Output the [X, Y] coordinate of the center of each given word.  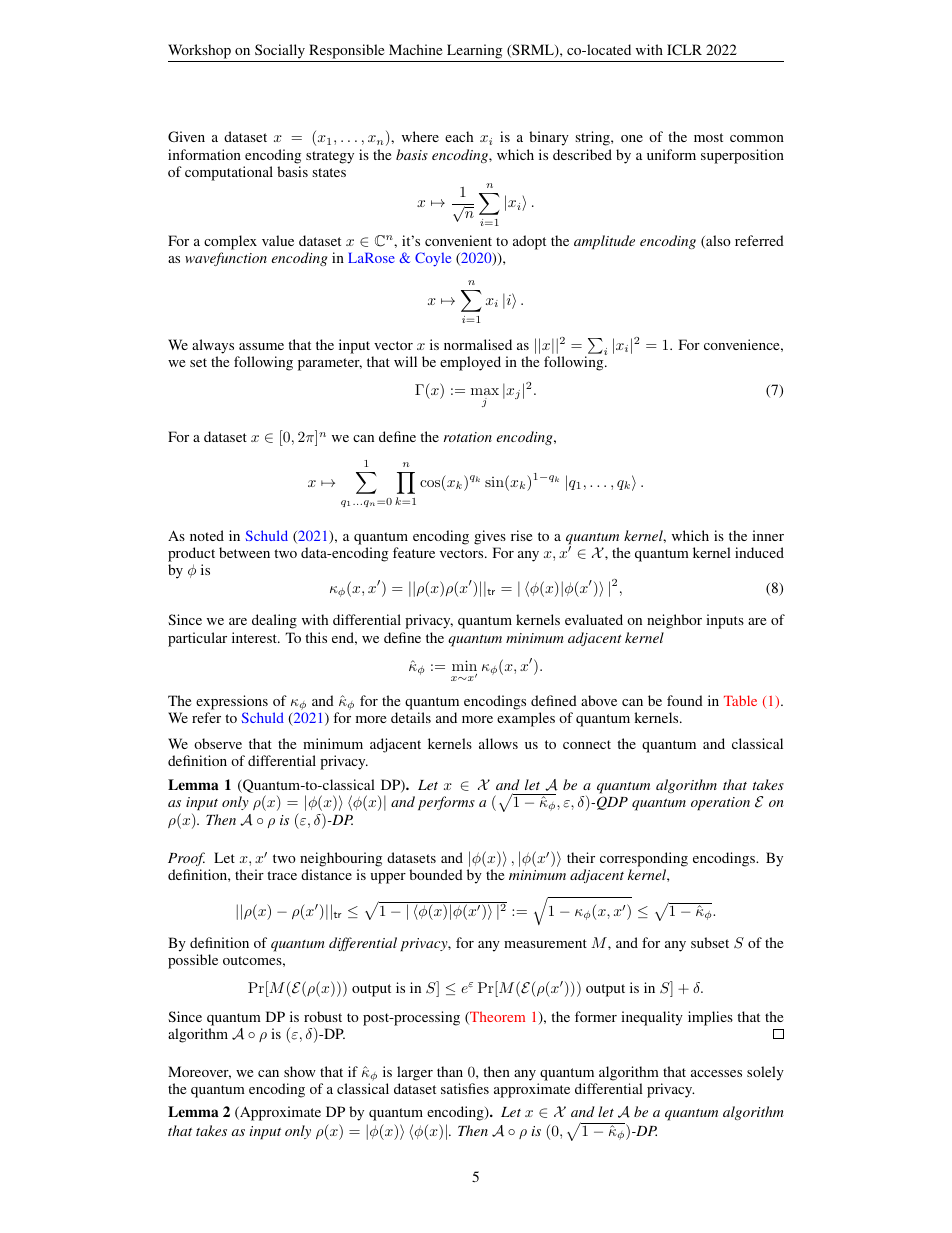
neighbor [674, 621]
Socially [280, 51]
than [450, 1071]
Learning [474, 51]
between [244, 552]
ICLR [684, 49]
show [300, 1071]
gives [490, 537]
